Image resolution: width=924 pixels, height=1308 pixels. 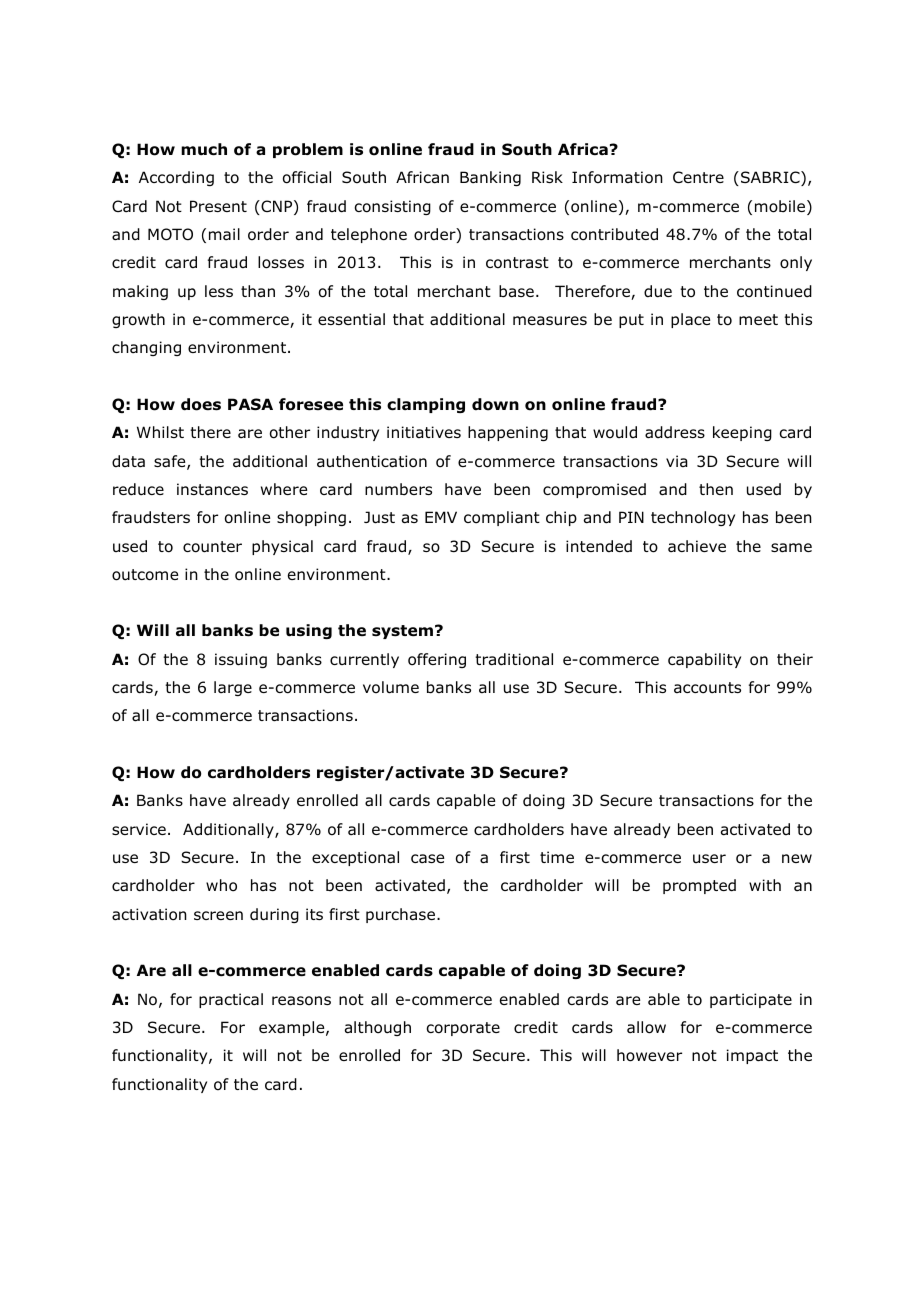 I want to click on According, so click(x=176, y=178).
